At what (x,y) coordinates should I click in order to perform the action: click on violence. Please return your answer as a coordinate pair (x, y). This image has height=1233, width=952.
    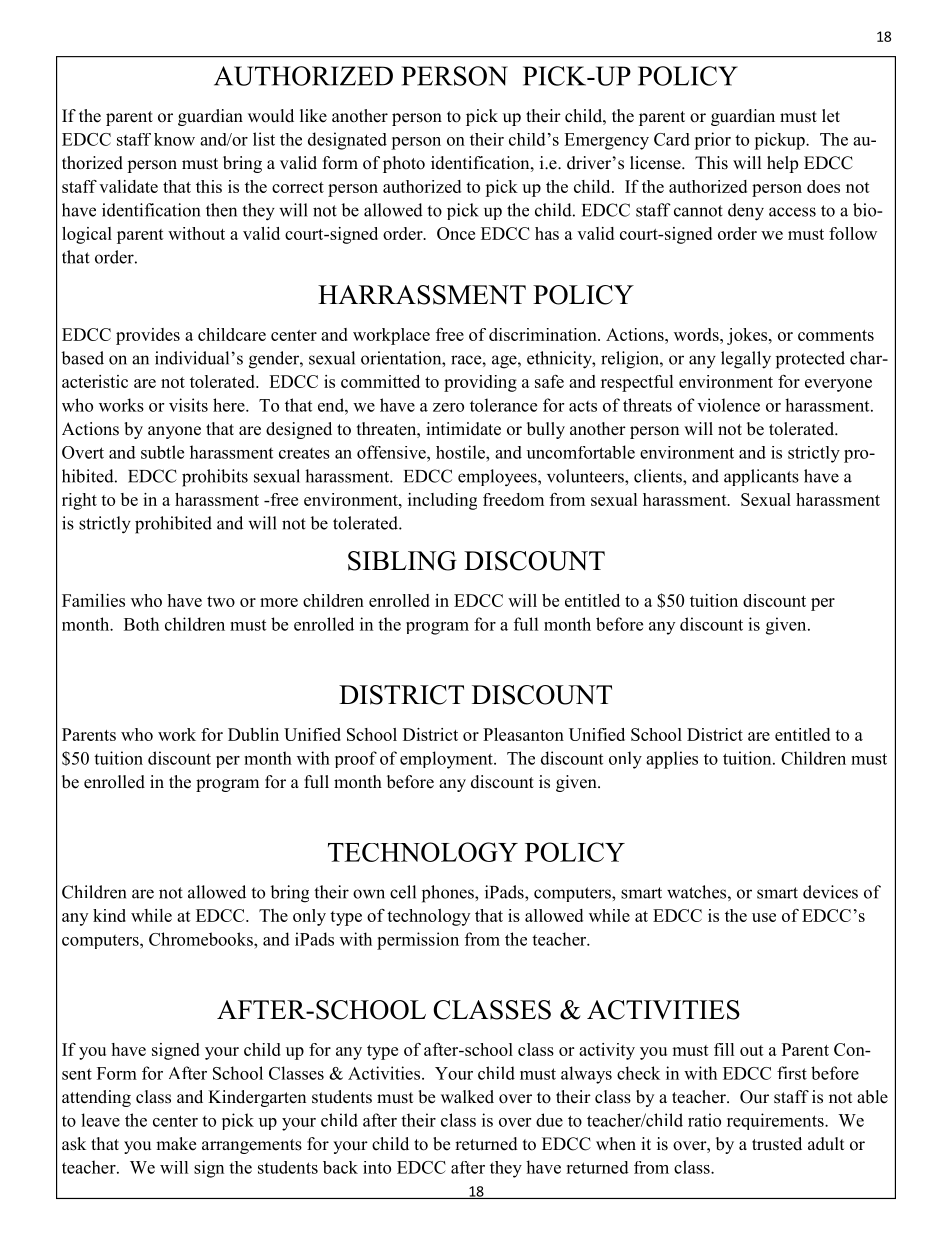
    Looking at the image, I should click on (728, 405).
